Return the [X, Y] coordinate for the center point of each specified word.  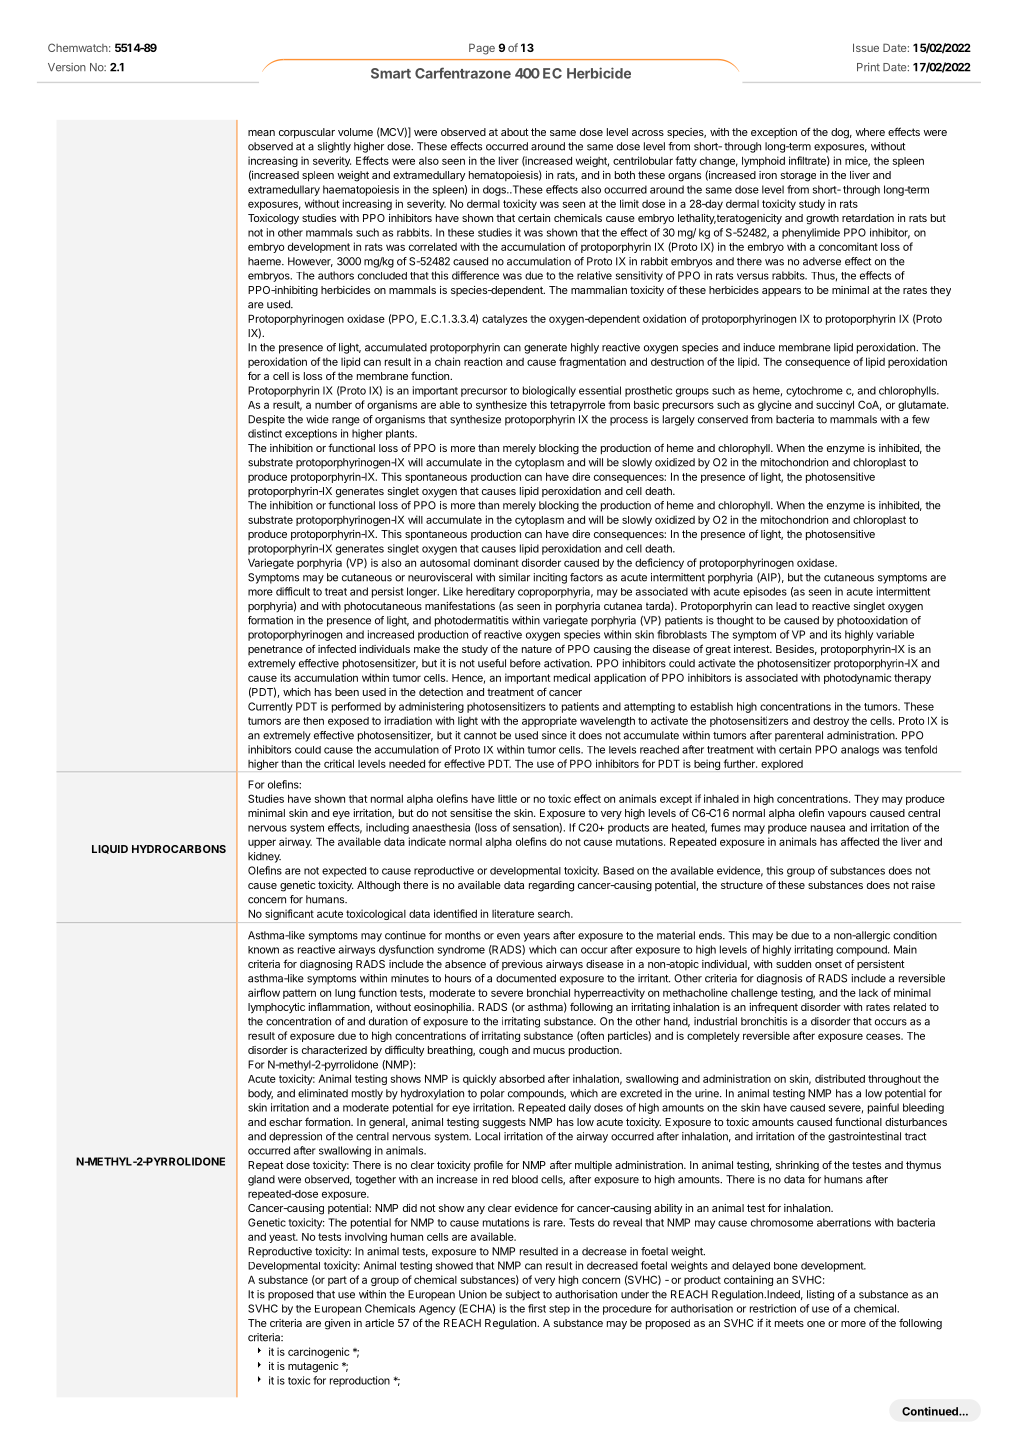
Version [67, 67]
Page [482, 49]
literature [513, 913]
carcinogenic [318, 1352]
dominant [496, 562]
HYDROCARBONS [179, 849]
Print [868, 67]
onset [828, 964]
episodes [765, 592]
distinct [265, 433]
